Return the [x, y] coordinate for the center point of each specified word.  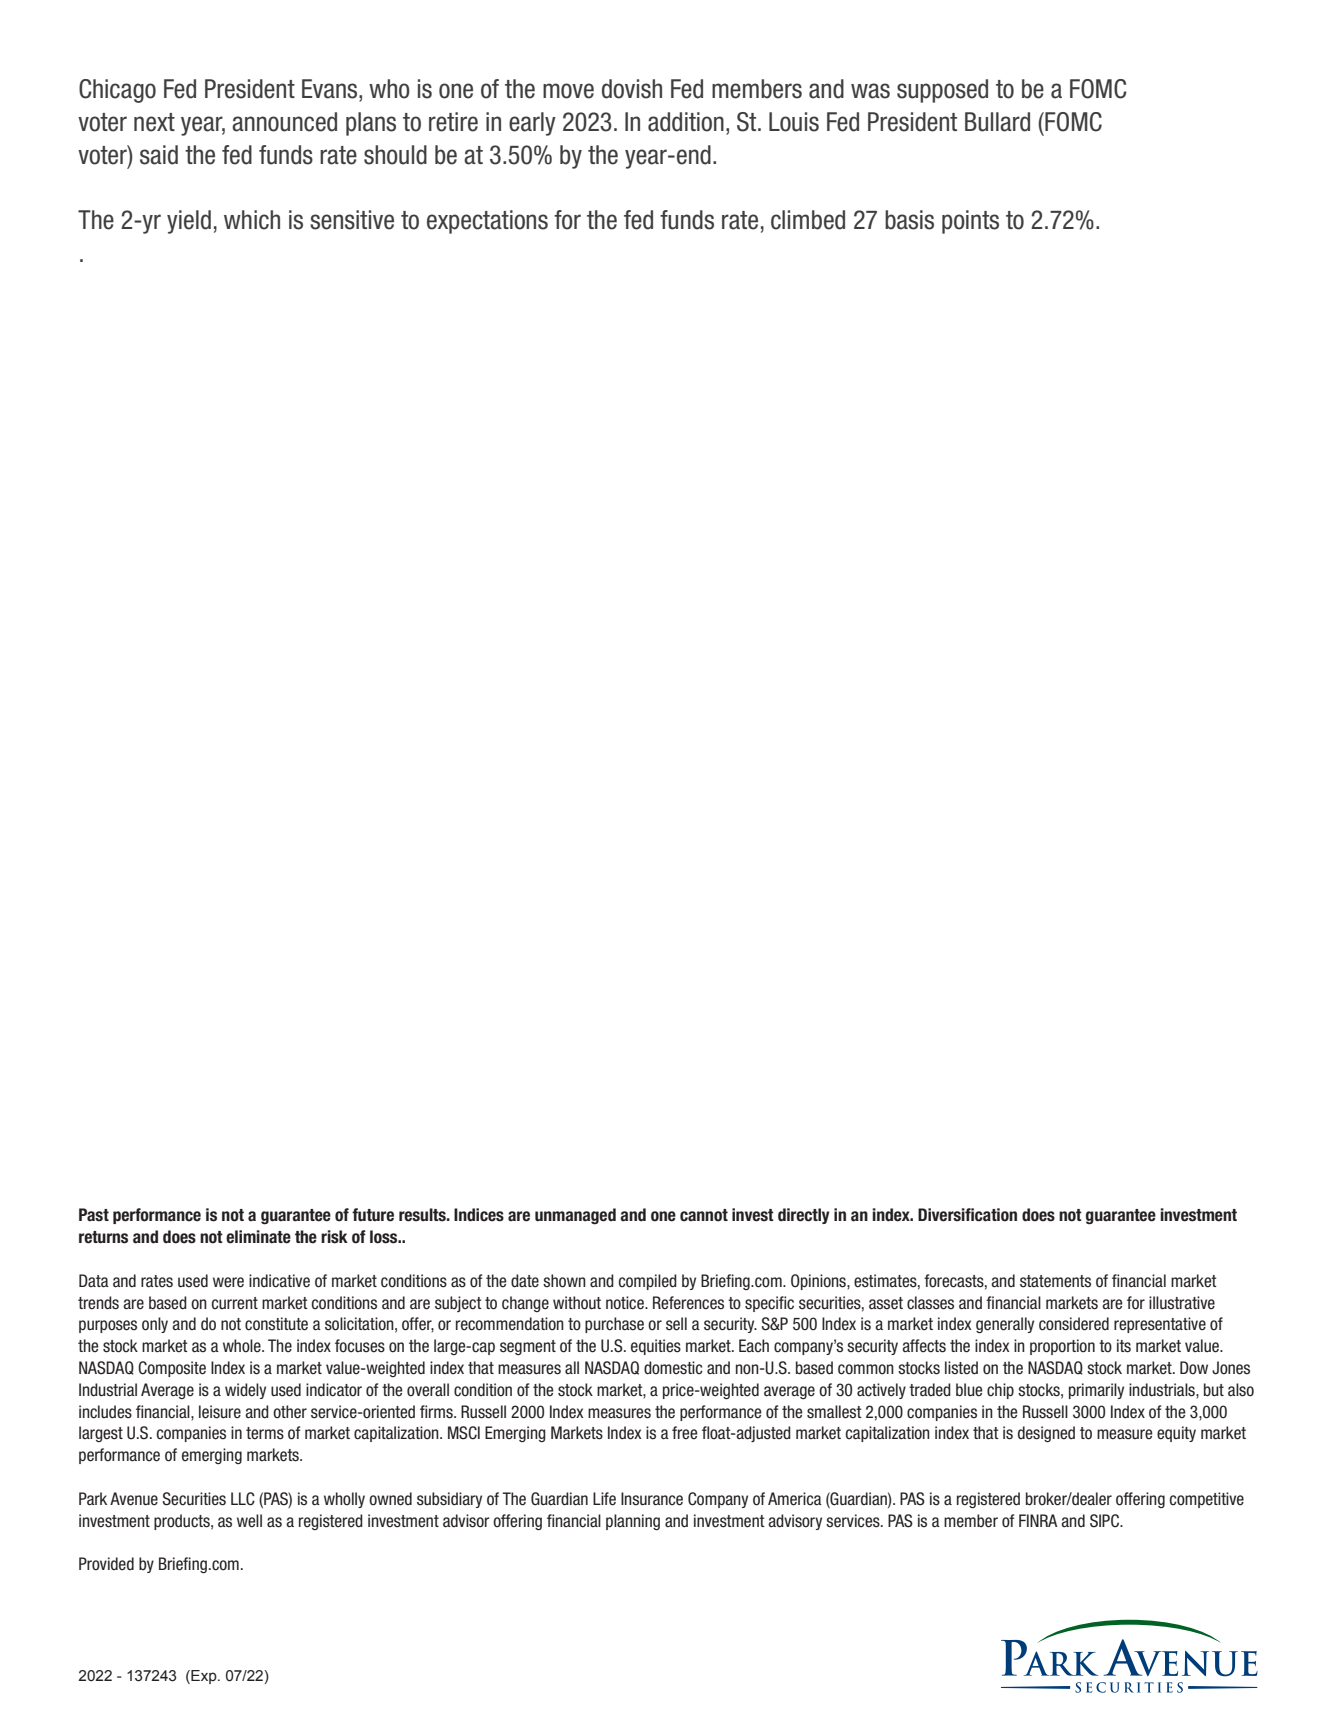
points [970, 222]
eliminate [258, 1237]
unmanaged [575, 1216]
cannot [704, 1215]
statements [1055, 1281]
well [249, 1521]
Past [94, 1215]
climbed [808, 220]
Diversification [967, 1215]
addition [686, 122]
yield [189, 222]
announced [284, 122]
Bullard [997, 122]
